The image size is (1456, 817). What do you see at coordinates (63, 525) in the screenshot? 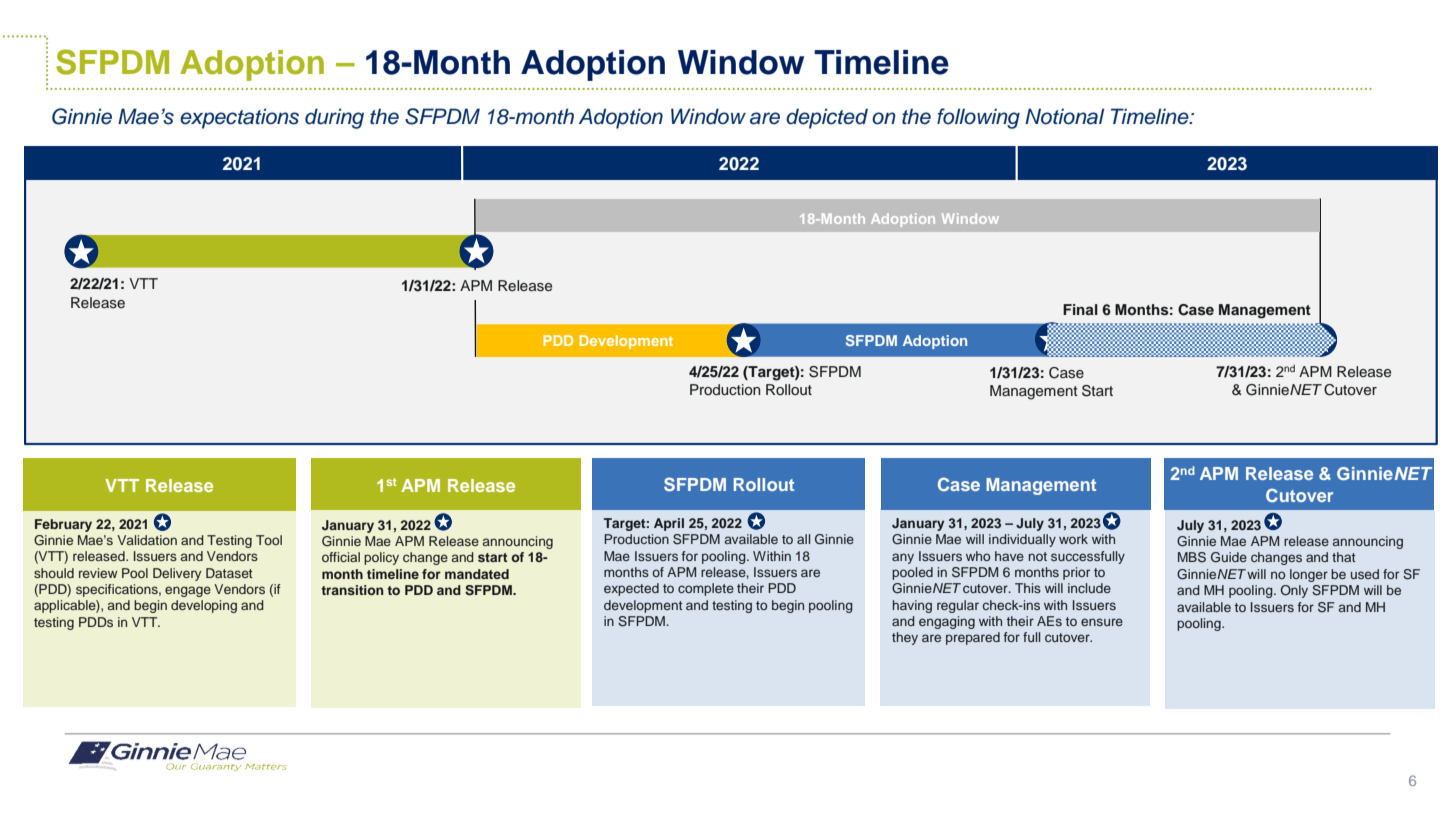
I see `February` at bounding box center [63, 525].
